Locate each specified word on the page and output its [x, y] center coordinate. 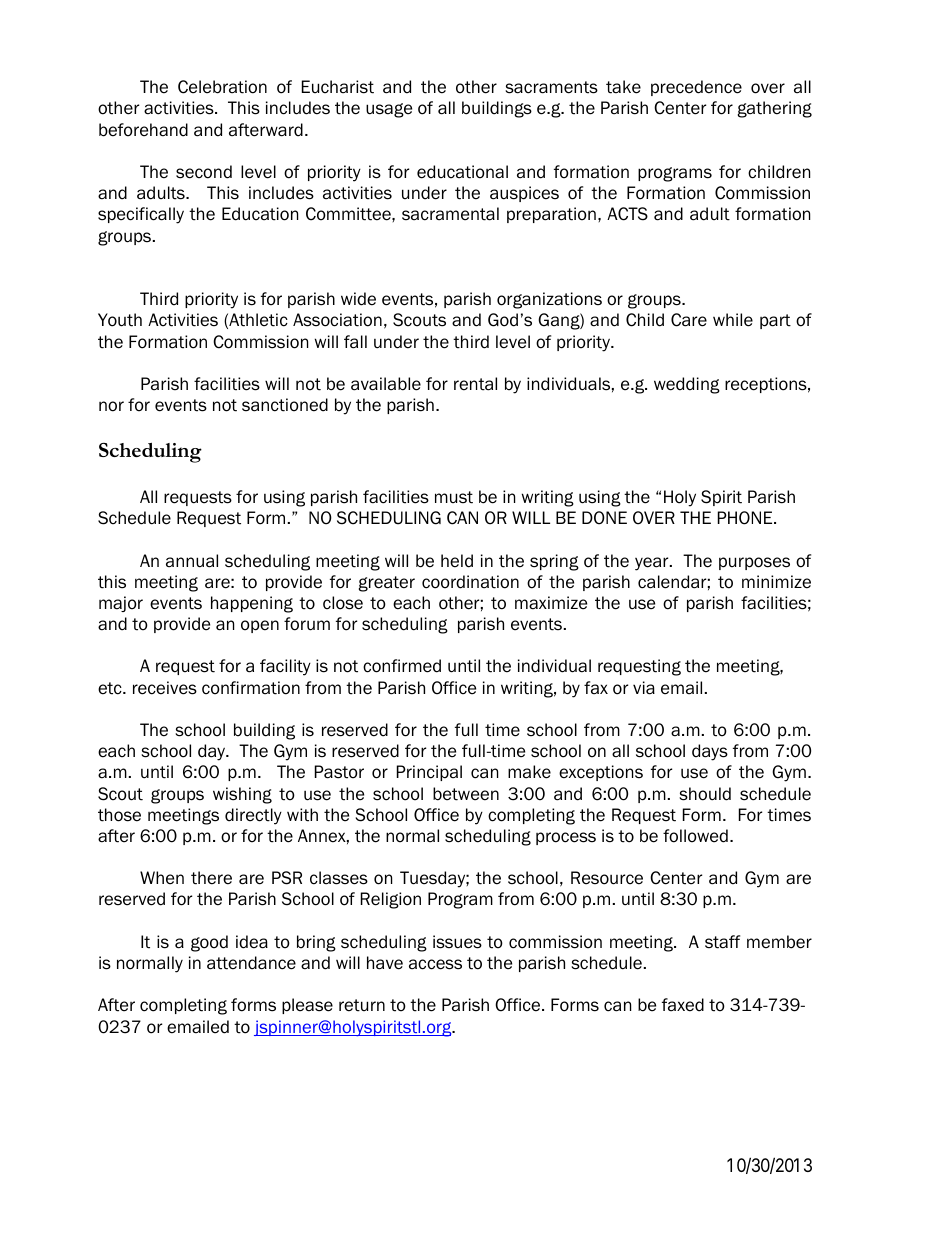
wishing [242, 795]
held [457, 561]
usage [389, 110]
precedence [696, 88]
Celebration [222, 87]
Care [689, 320]
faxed [683, 1005]
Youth [120, 320]
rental [475, 384]
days [710, 752]
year [653, 564]
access [435, 964]
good [209, 943]
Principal [429, 773]
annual [192, 561]
